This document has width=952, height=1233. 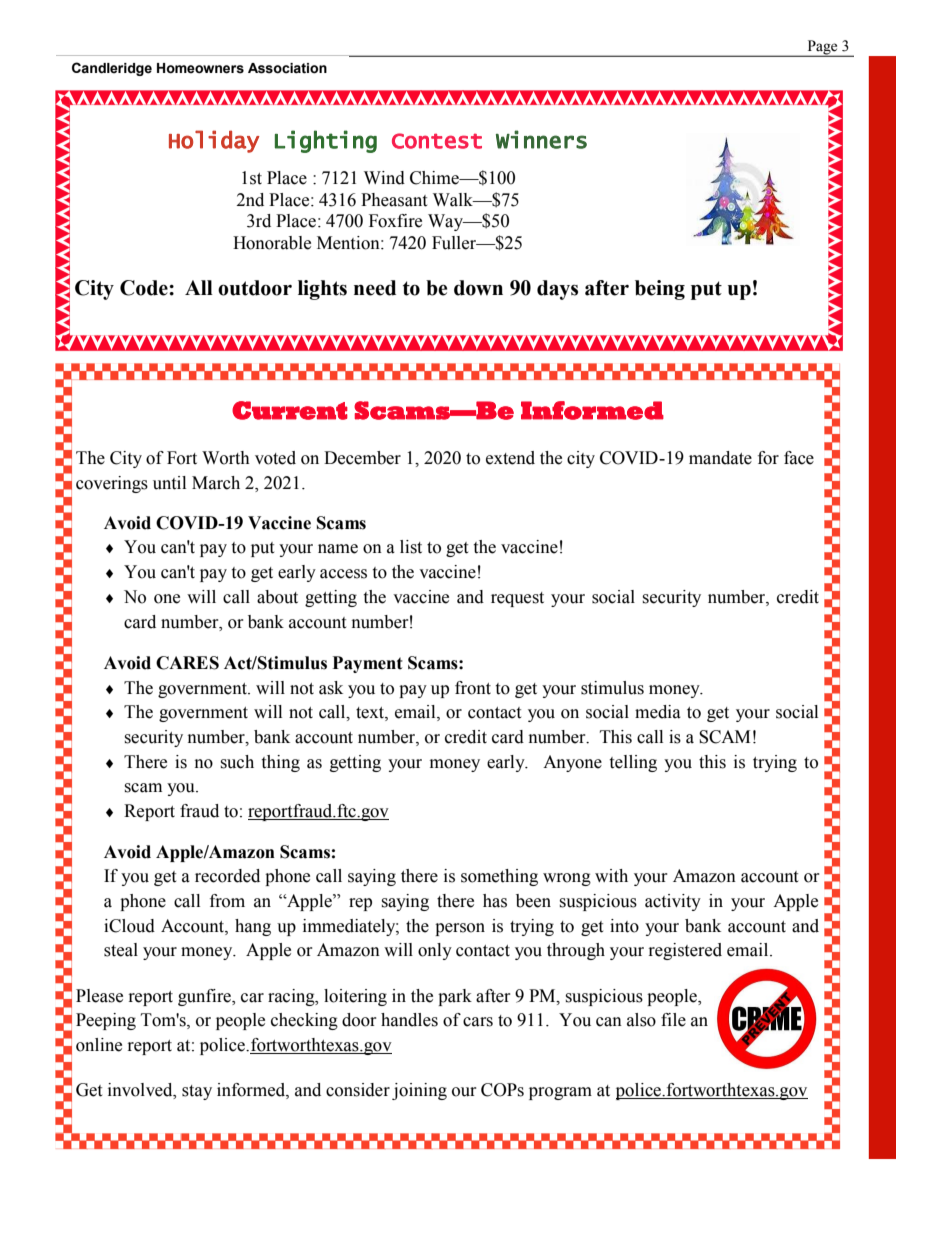 What do you see at coordinates (822, 48) in the document?
I see `Page` at bounding box center [822, 48].
